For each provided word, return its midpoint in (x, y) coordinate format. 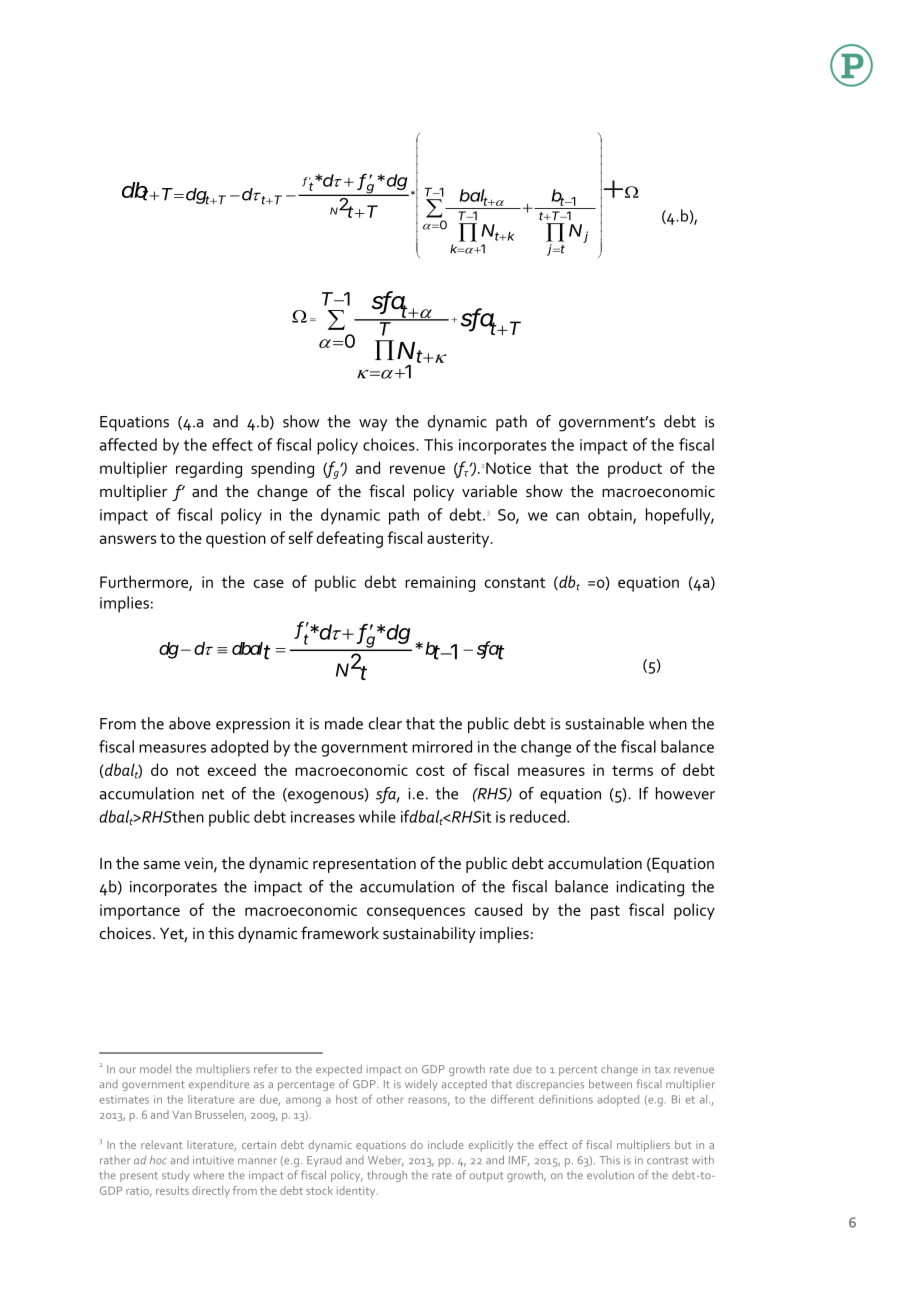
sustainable (604, 723)
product (635, 469)
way (373, 425)
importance (140, 912)
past (605, 912)
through (387, 1176)
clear (385, 723)
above (190, 723)
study (175, 1176)
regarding (209, 469)
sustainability (429, 935)
